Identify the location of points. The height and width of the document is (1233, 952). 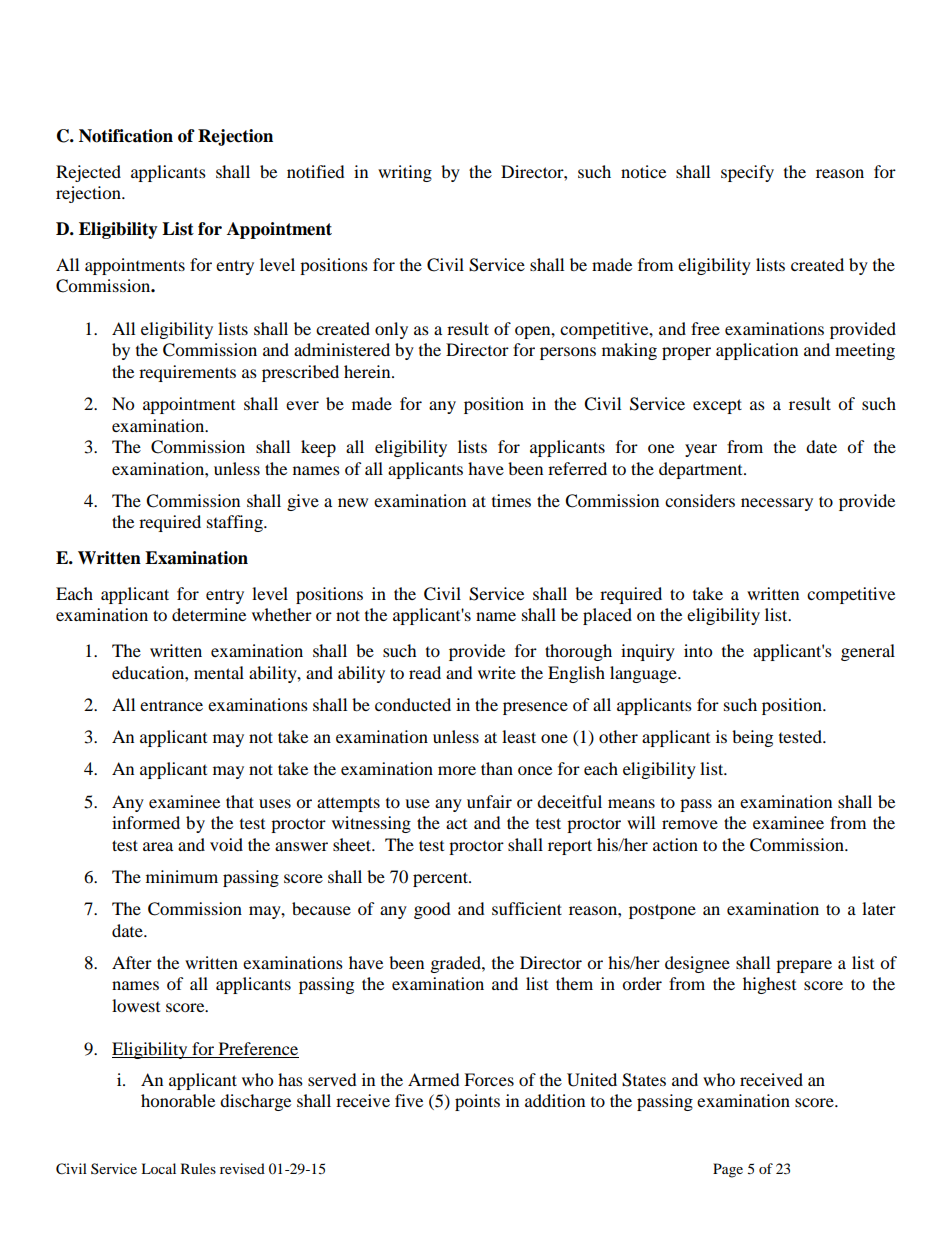
(477, 1102).
